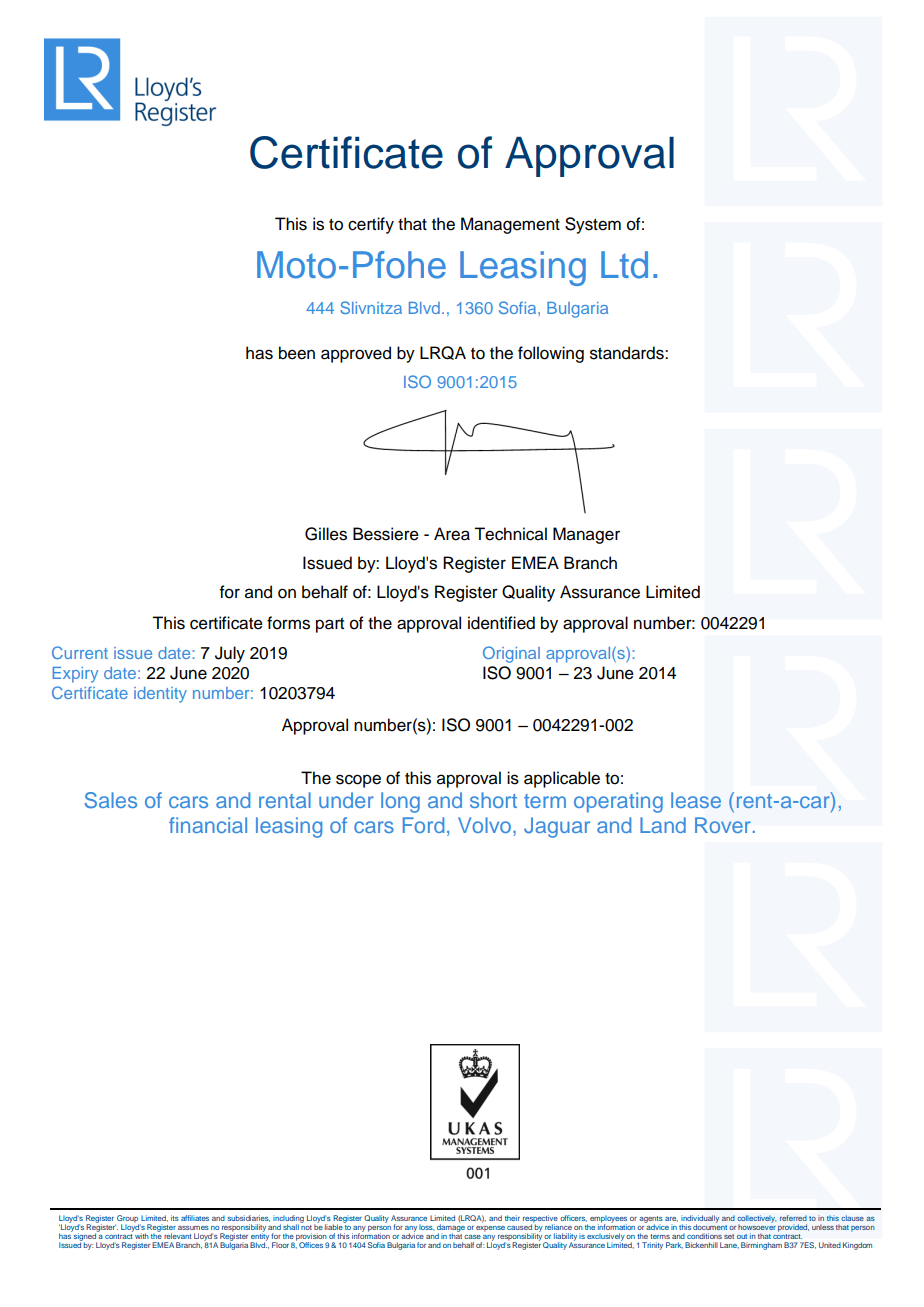 The height and width of the screenshot is (1307, 924). What do you see at coordinates (490, 1229) in the screenshot?
I see `expense` at bounding box center [490, 1229].
